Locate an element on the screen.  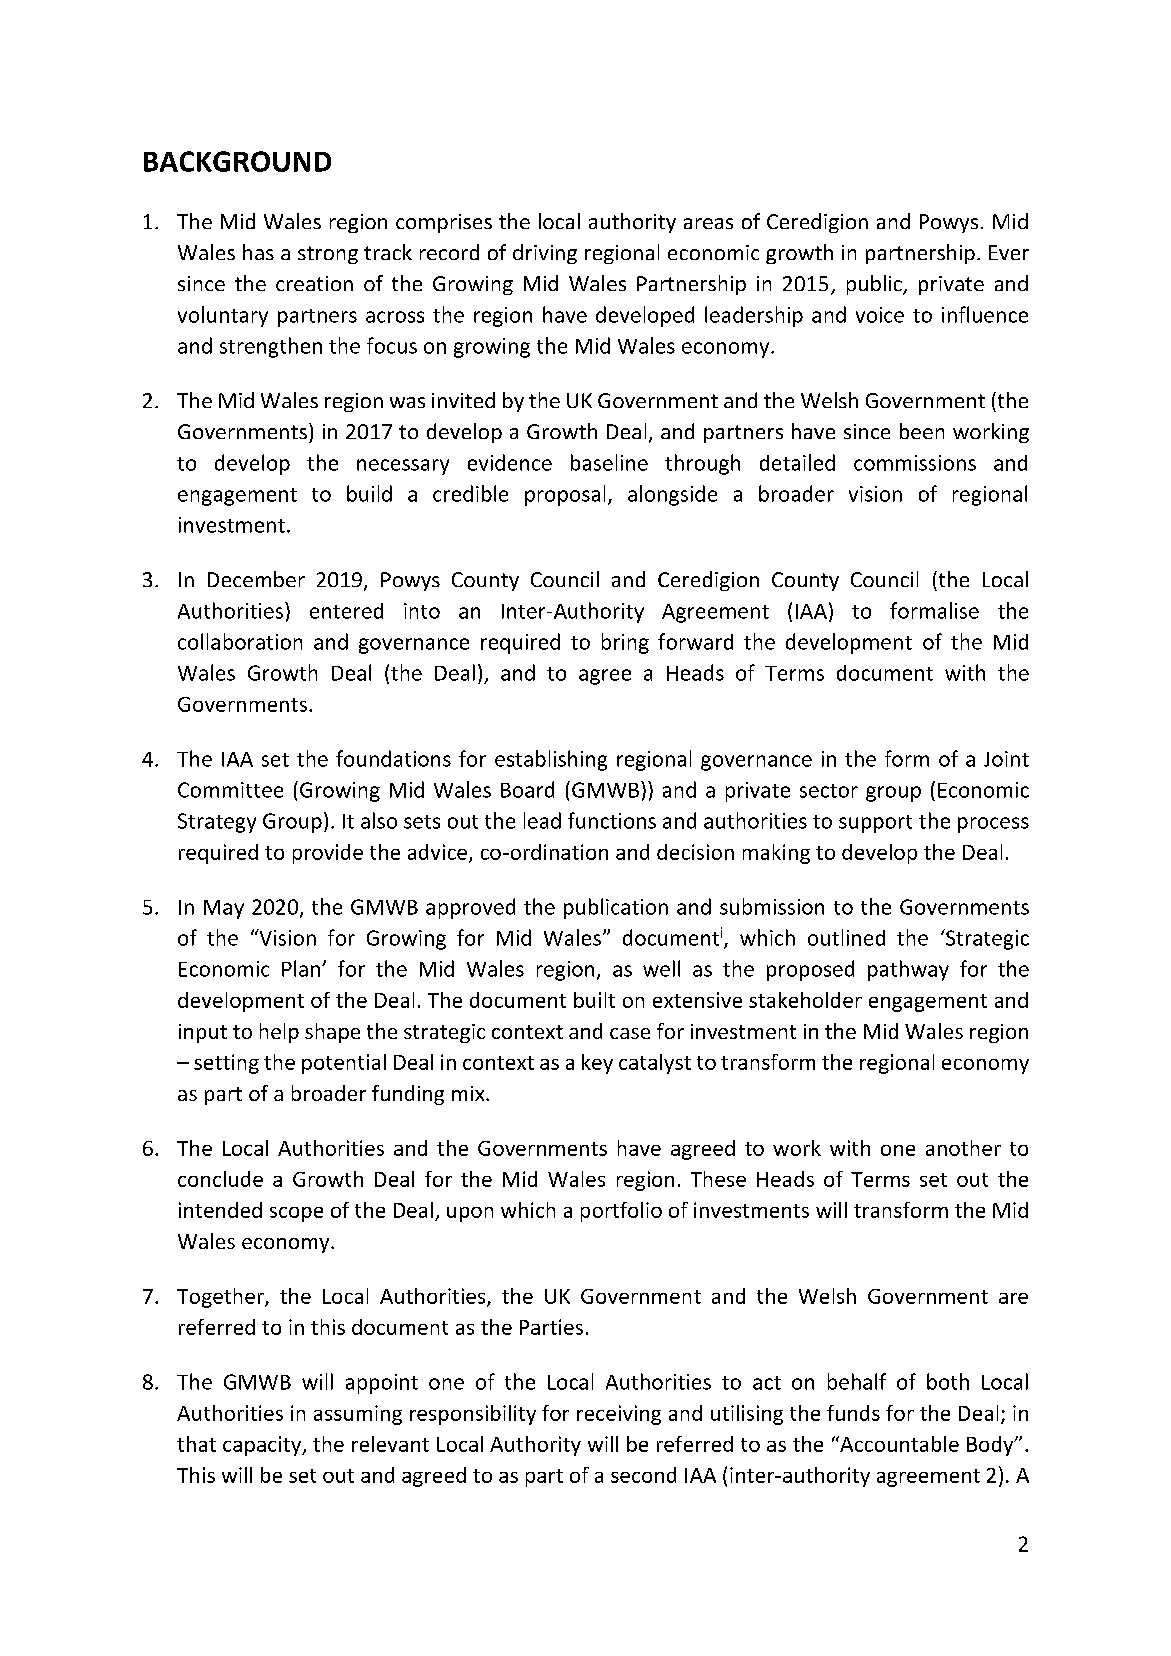
capacity is located at coordinates (263, 1446).
